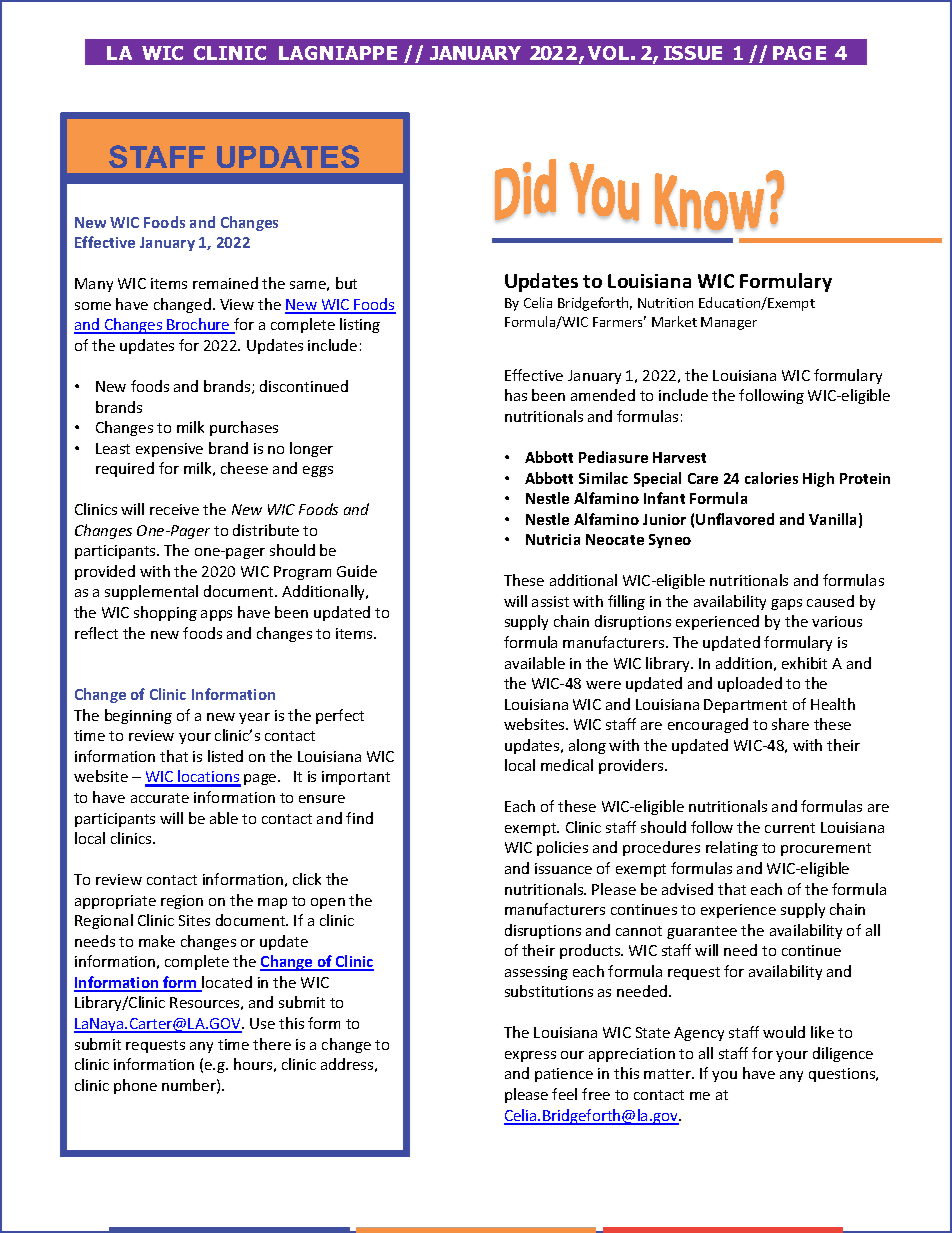 This document has height=1233, width=952. What do you see at coordinates (790, 724) in the document?
I see `share` at bounding box center [790, 724].
